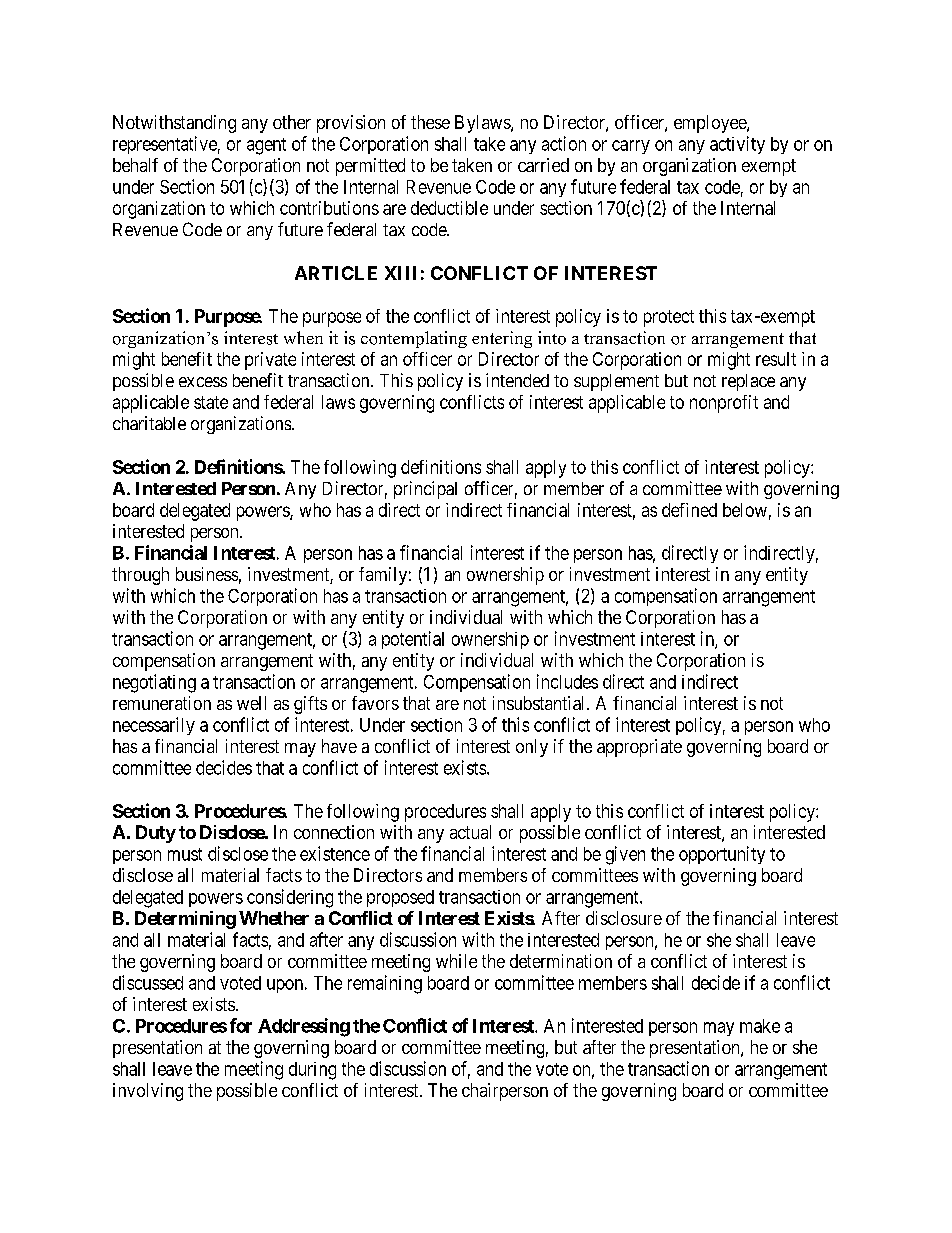 This image has height=1233, width=952. I want to click on agent, so click(266, 146).
